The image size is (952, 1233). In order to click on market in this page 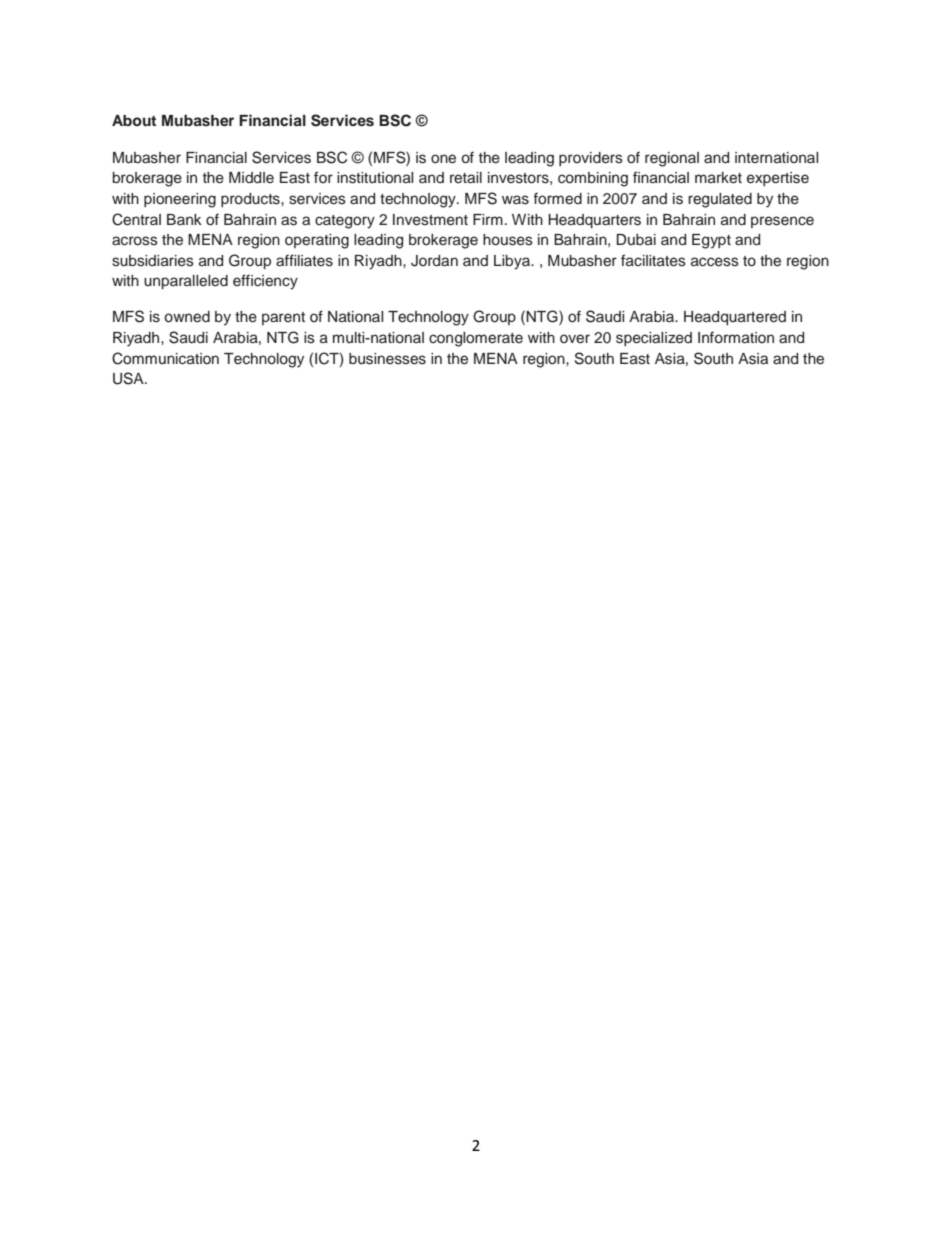, I will do `click(718, 178)`.
